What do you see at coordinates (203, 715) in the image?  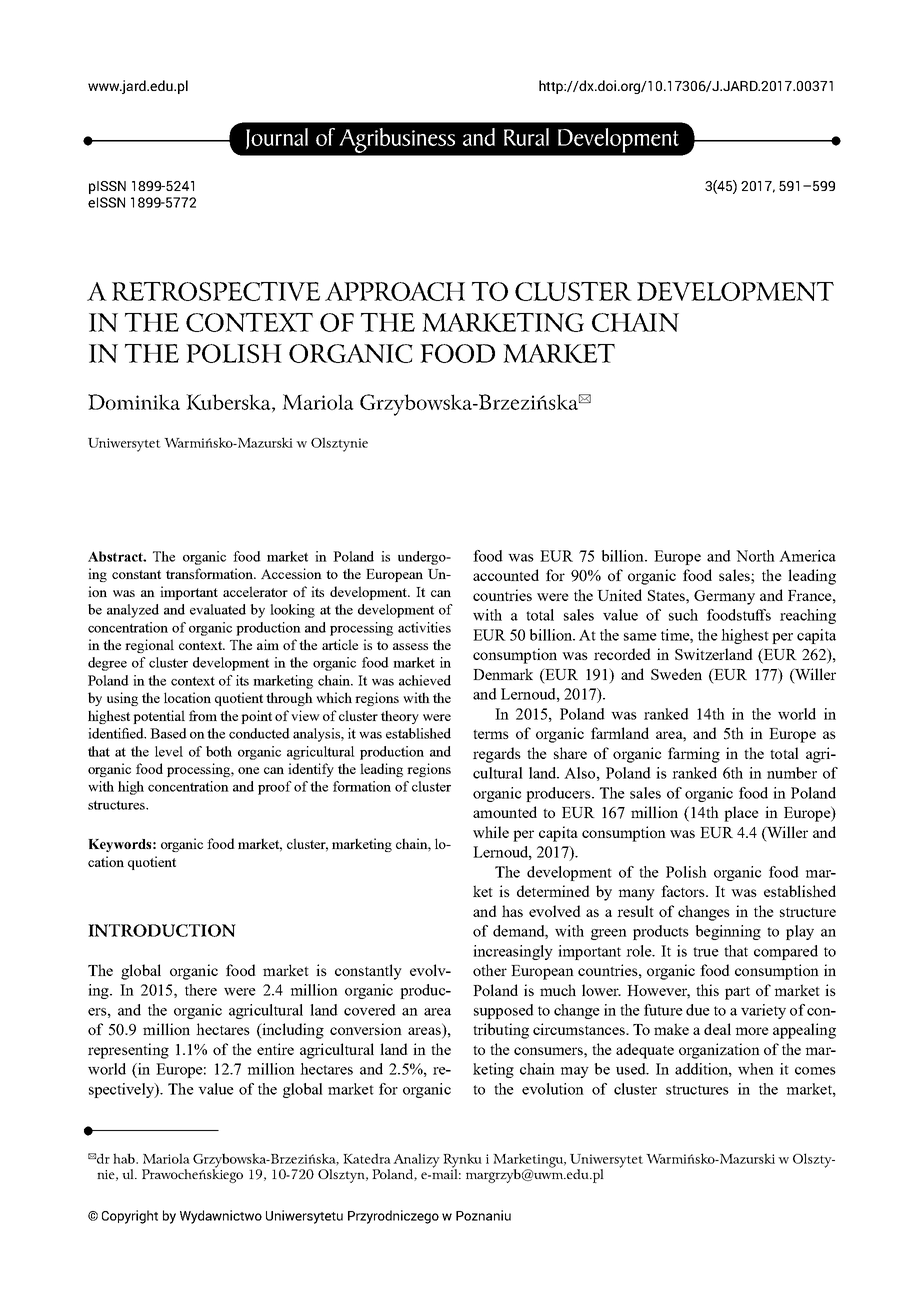 I see `from` at bounding box center [203, 715].
